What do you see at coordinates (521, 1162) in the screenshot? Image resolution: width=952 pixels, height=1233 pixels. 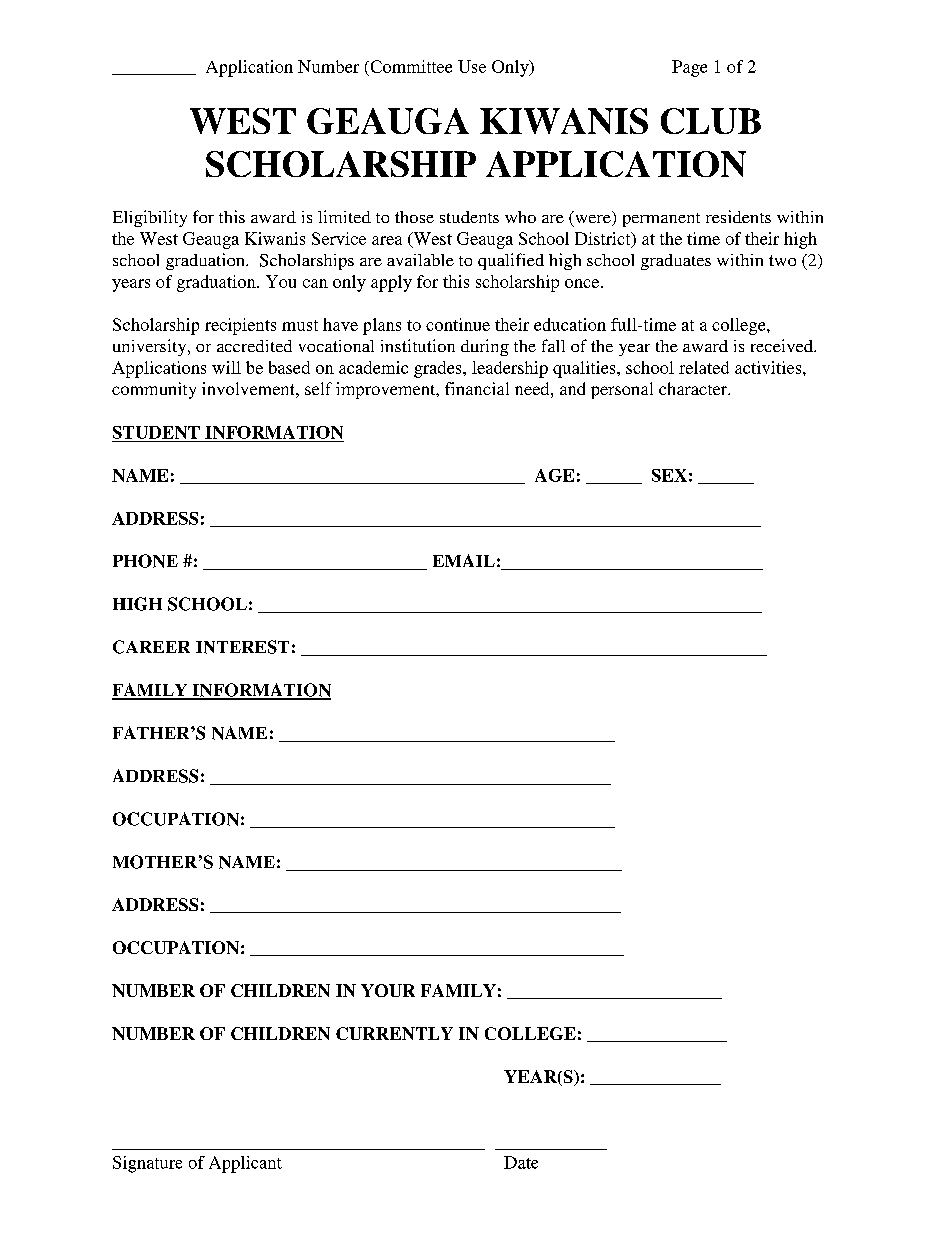 I see `Date` at bounding box center [521, 1162].
